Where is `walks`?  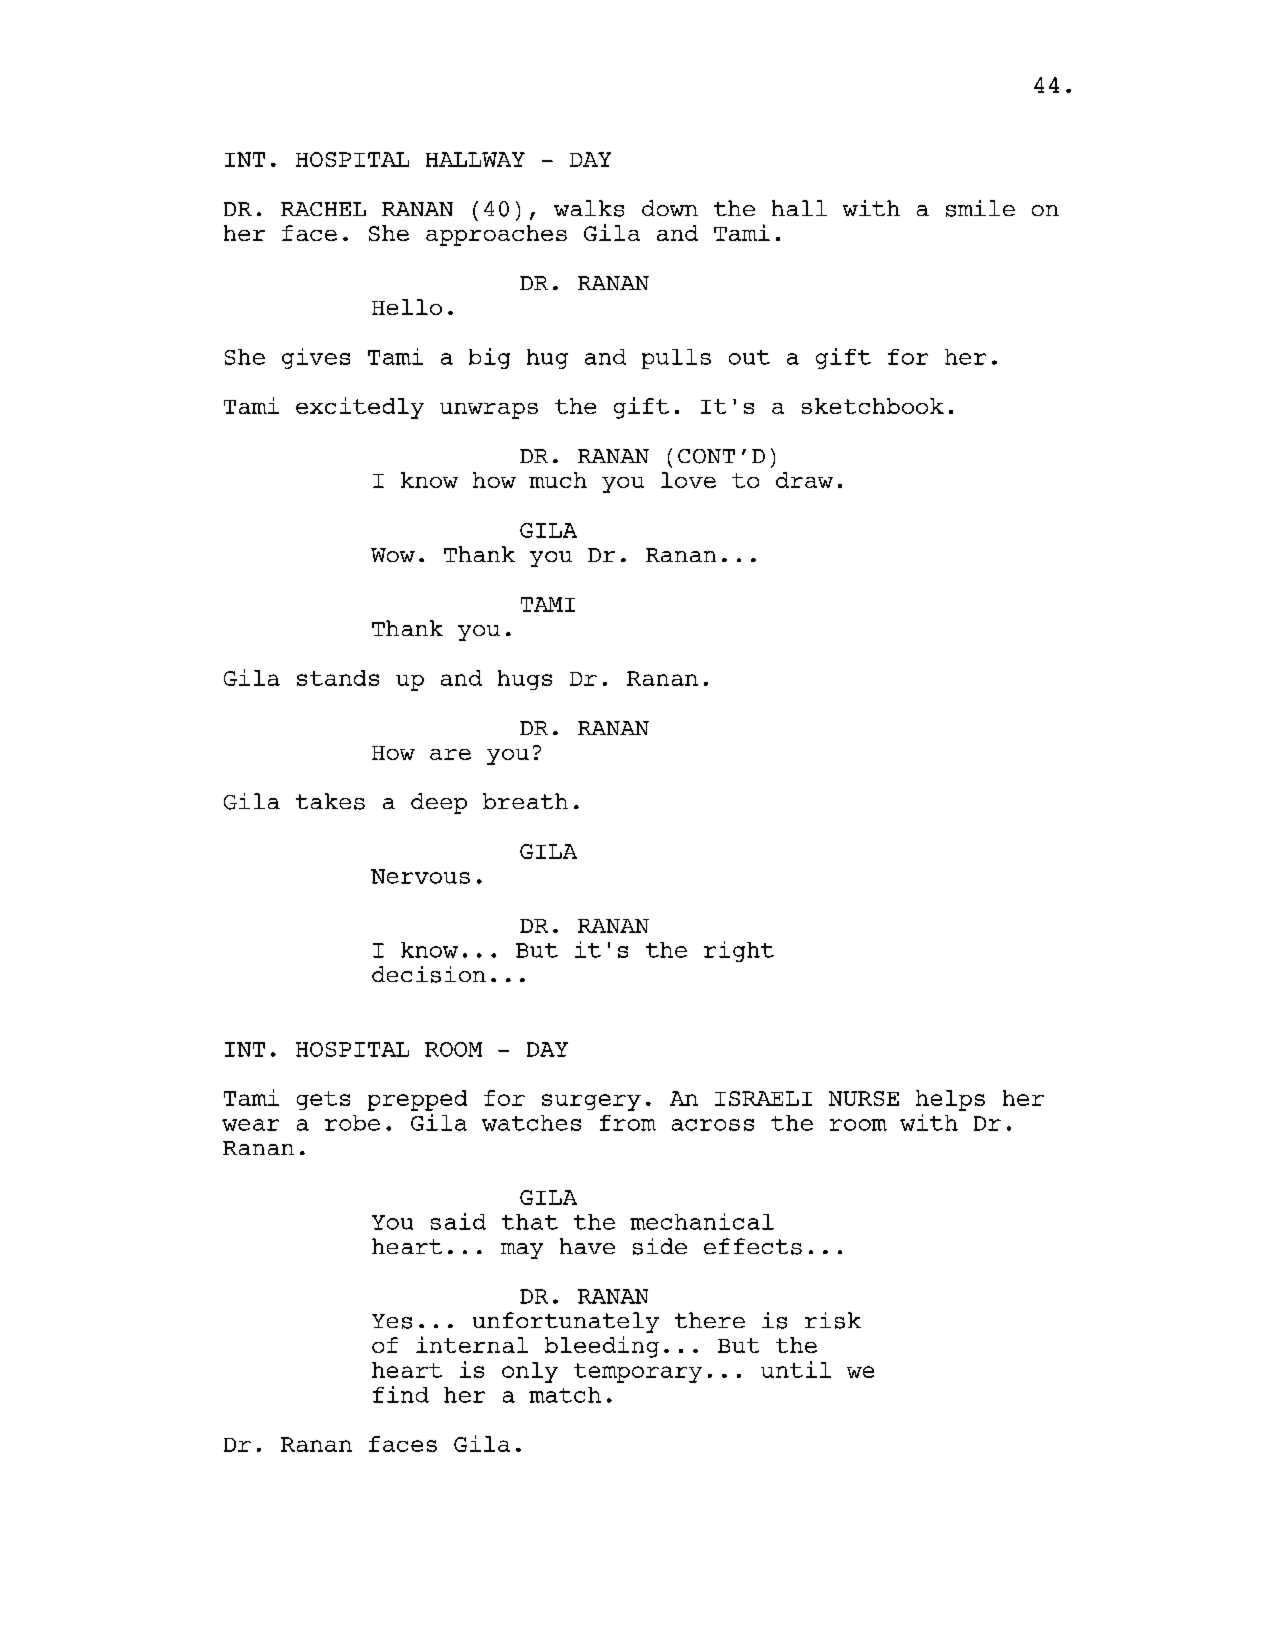
walks is located at coordinates (589, 208).
